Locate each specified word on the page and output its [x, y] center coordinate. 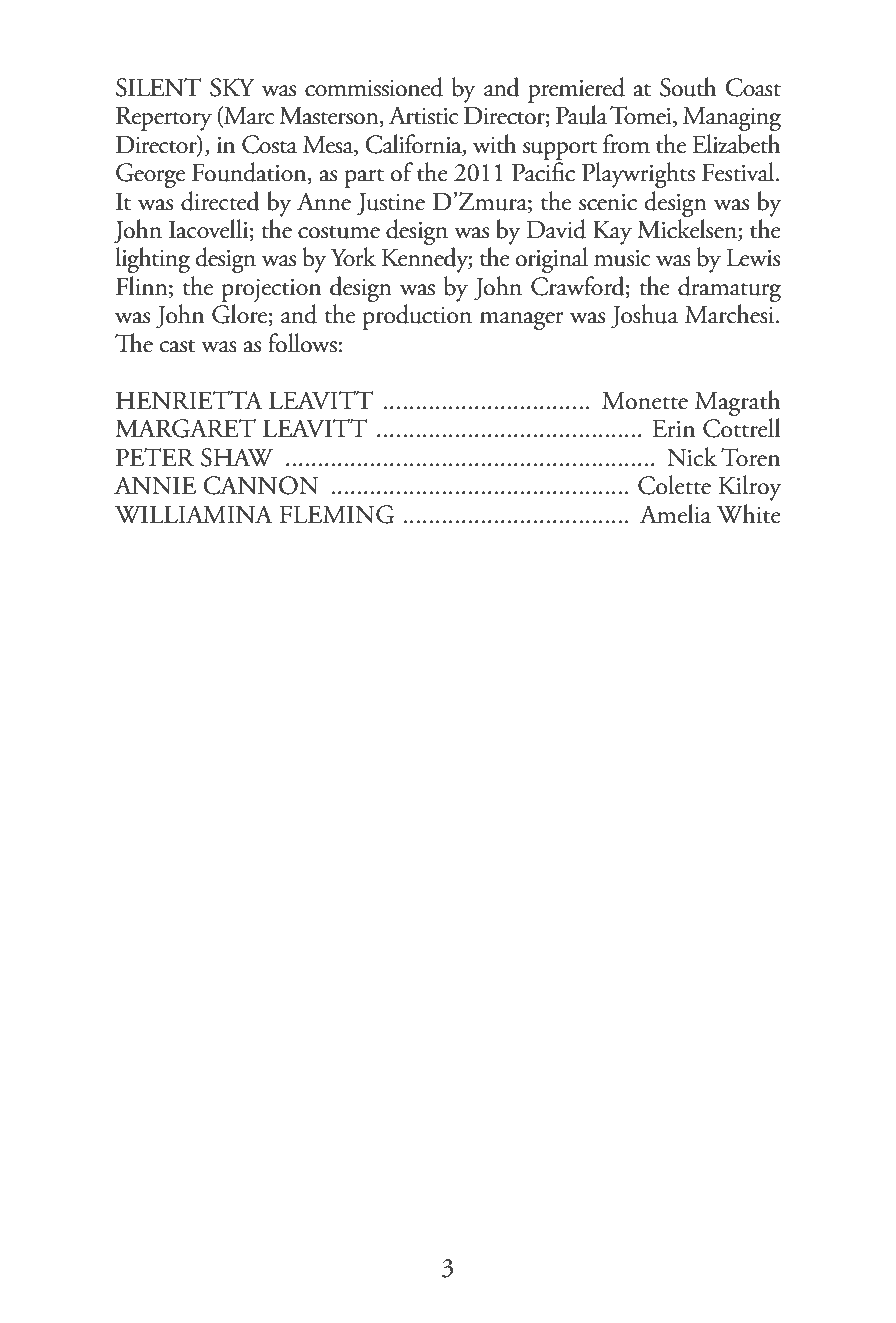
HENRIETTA [189, 400]
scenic [608, 202]
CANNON [260, 485]
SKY [232, 87]
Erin [673, 428]
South [688, 87]
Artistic [423, 115]
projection [271, 290]
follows [303, 343]
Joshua [644, 316]
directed [220, 201]
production [417, 317]
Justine [391, 203]
